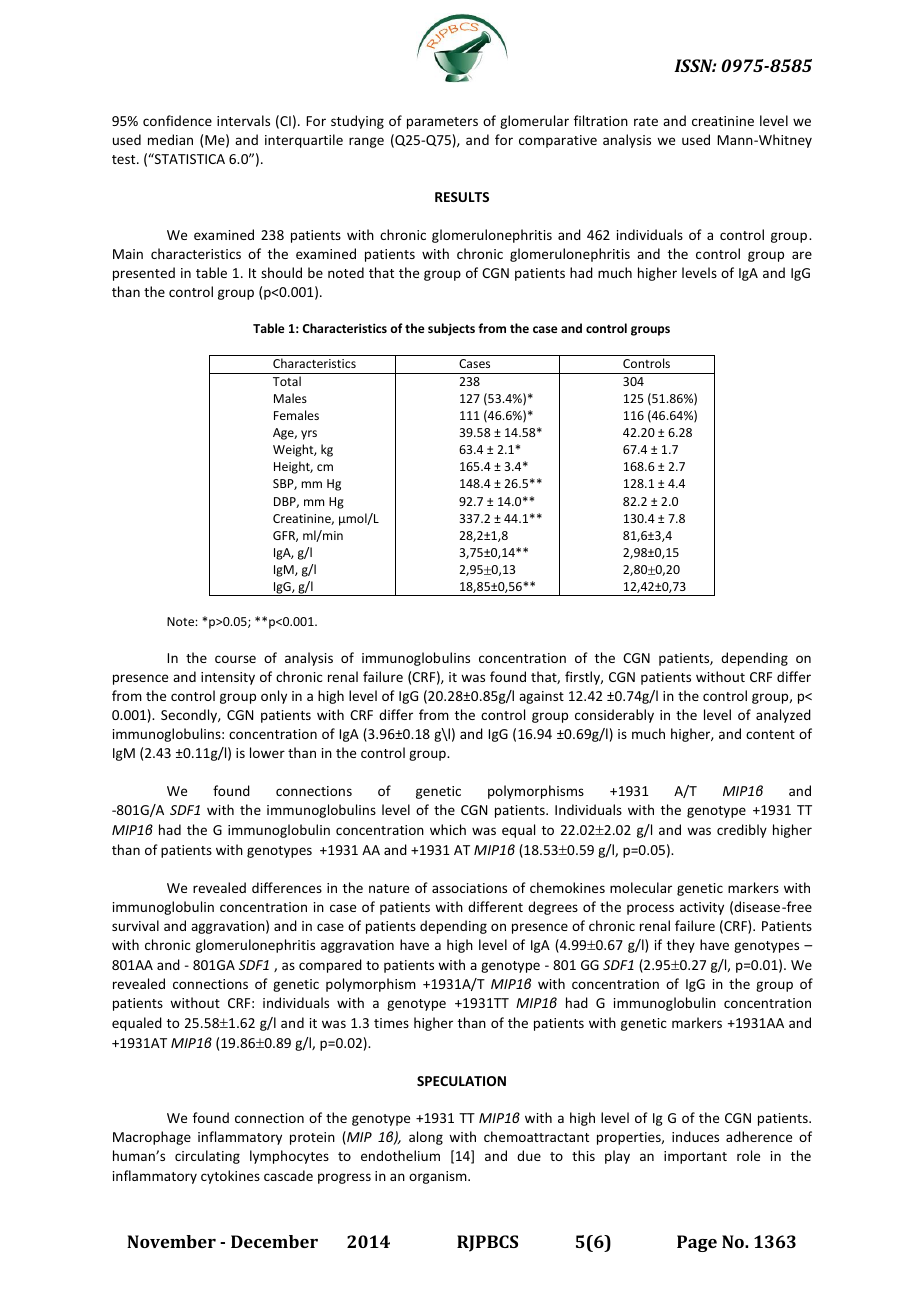  Describe the element at coordinates (697, 1243) in the document. I see `Page` at that location.
